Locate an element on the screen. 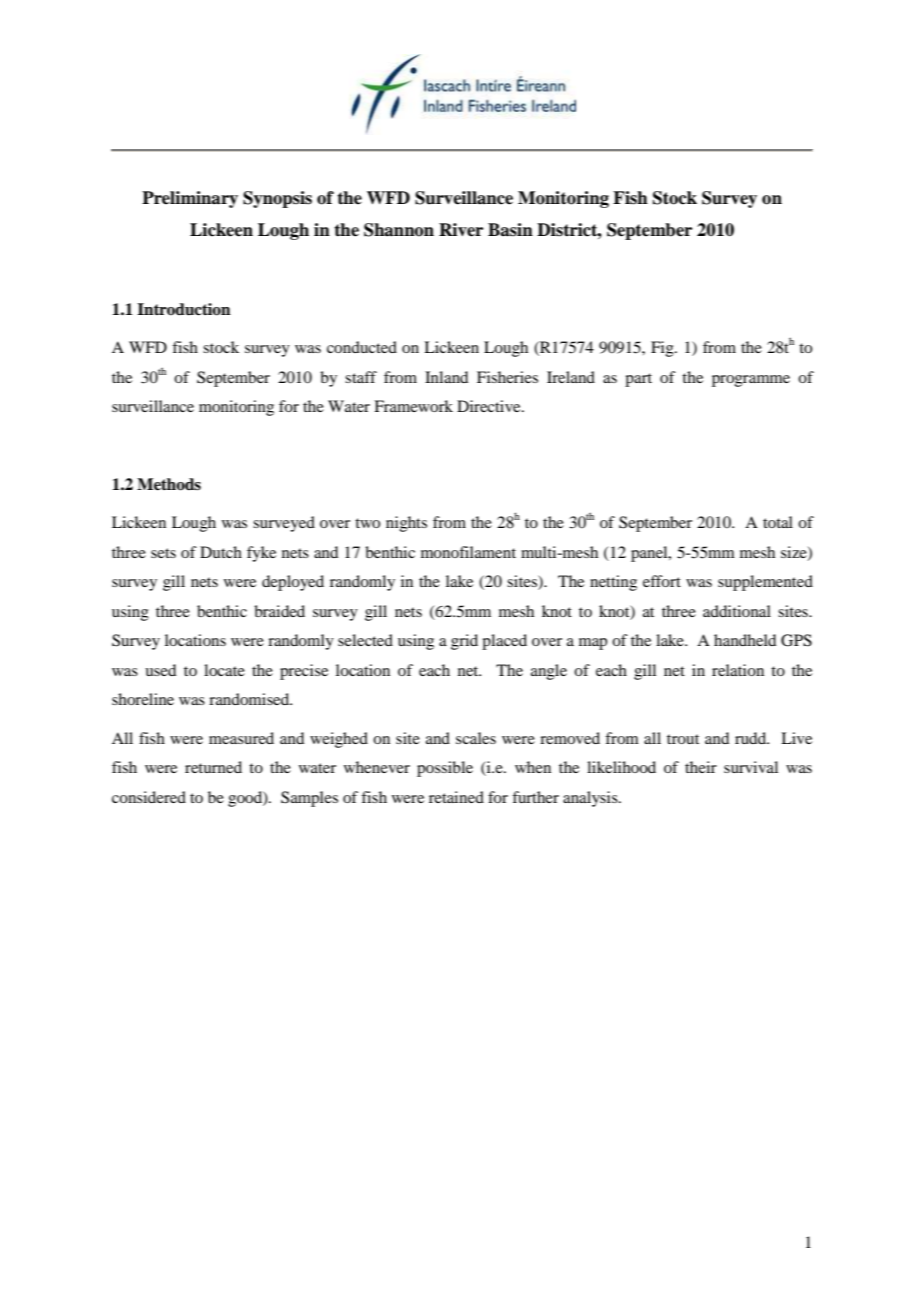 The width and height of the screenshot is (924, 1308). grid is located at coordinates (464, 642).
